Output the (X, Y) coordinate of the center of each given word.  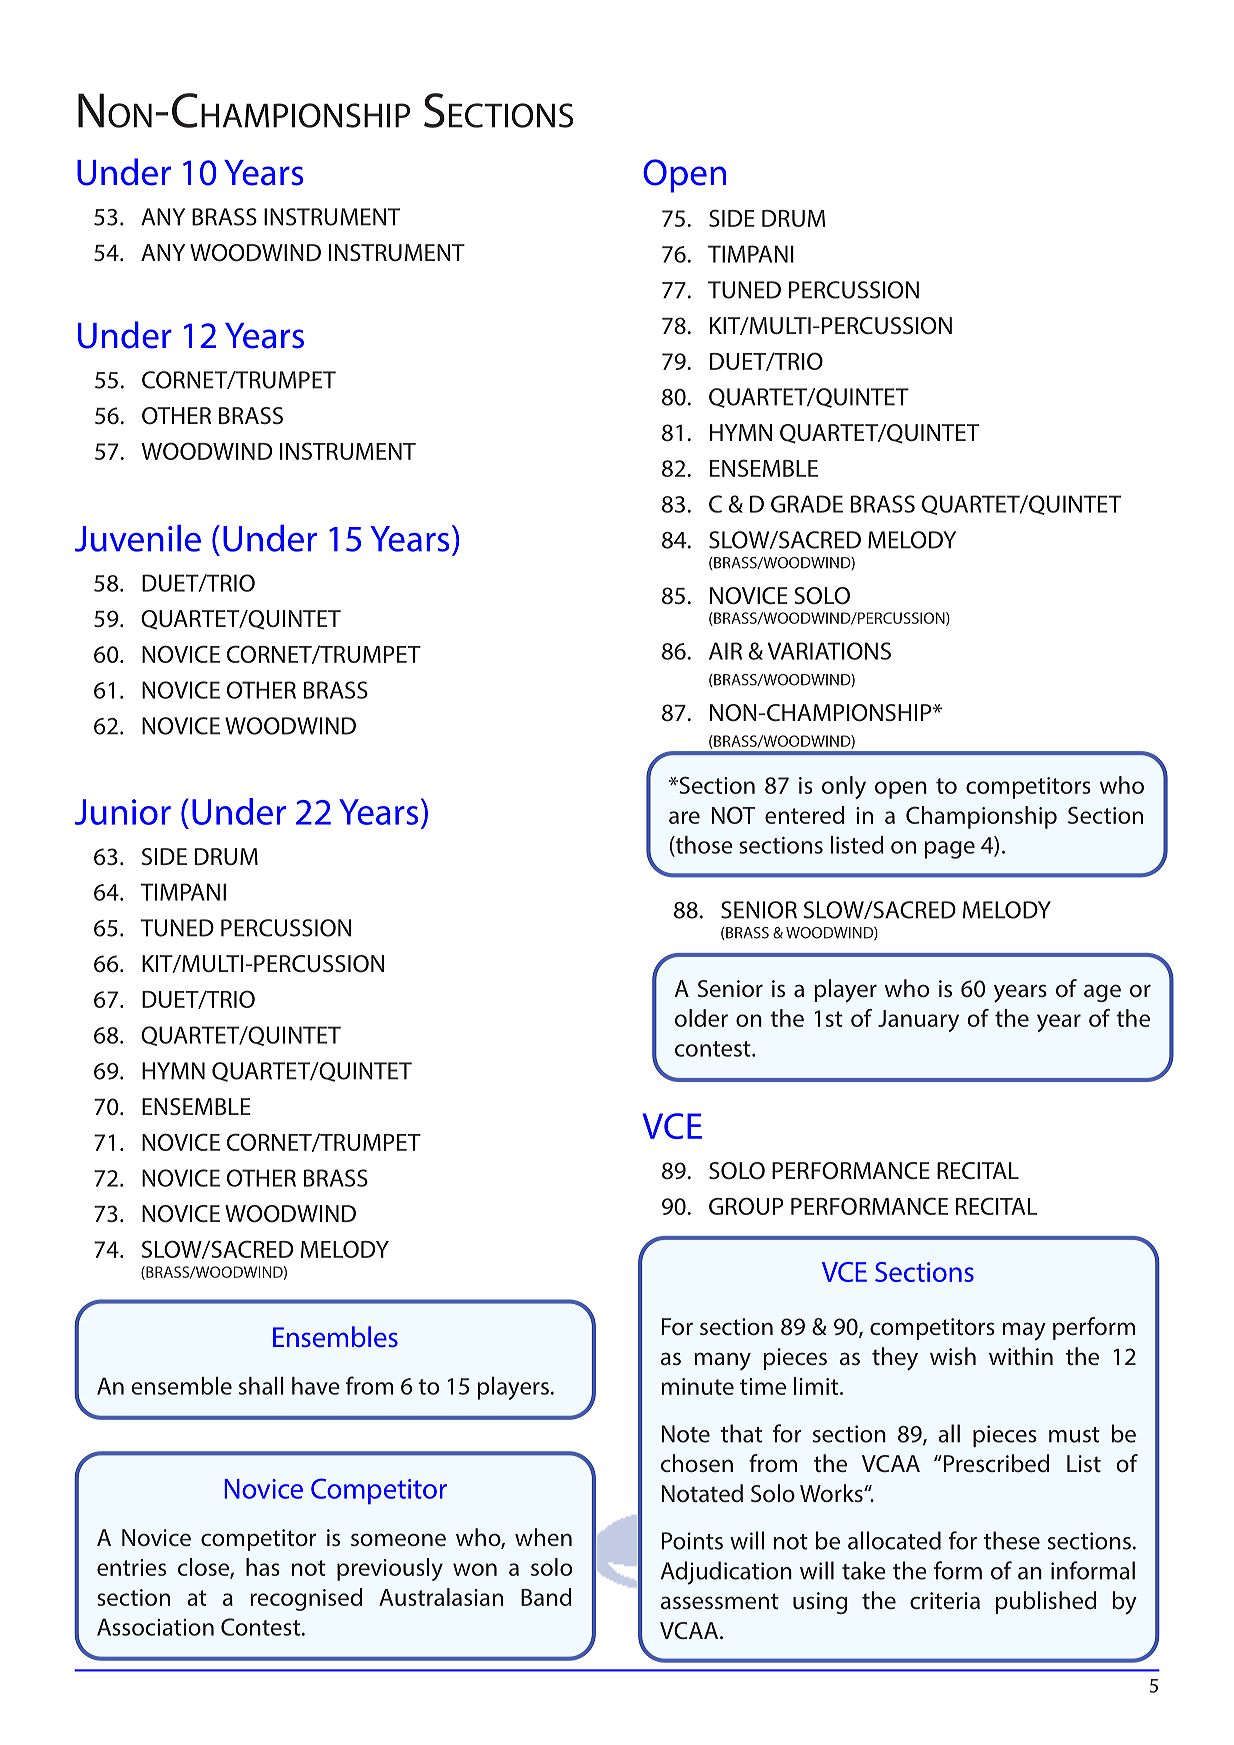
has (263, 1567)
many (722, 1361)
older (701, 1018)
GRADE (807, 504)
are (684, 817)
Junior (123, 812)
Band (546, 1597)
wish (953, 1356)
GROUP (746, 1206)
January (918, 1021)
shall (261, 1386)
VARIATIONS (829, 651)
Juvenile (138, 538)
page (949, 850)
